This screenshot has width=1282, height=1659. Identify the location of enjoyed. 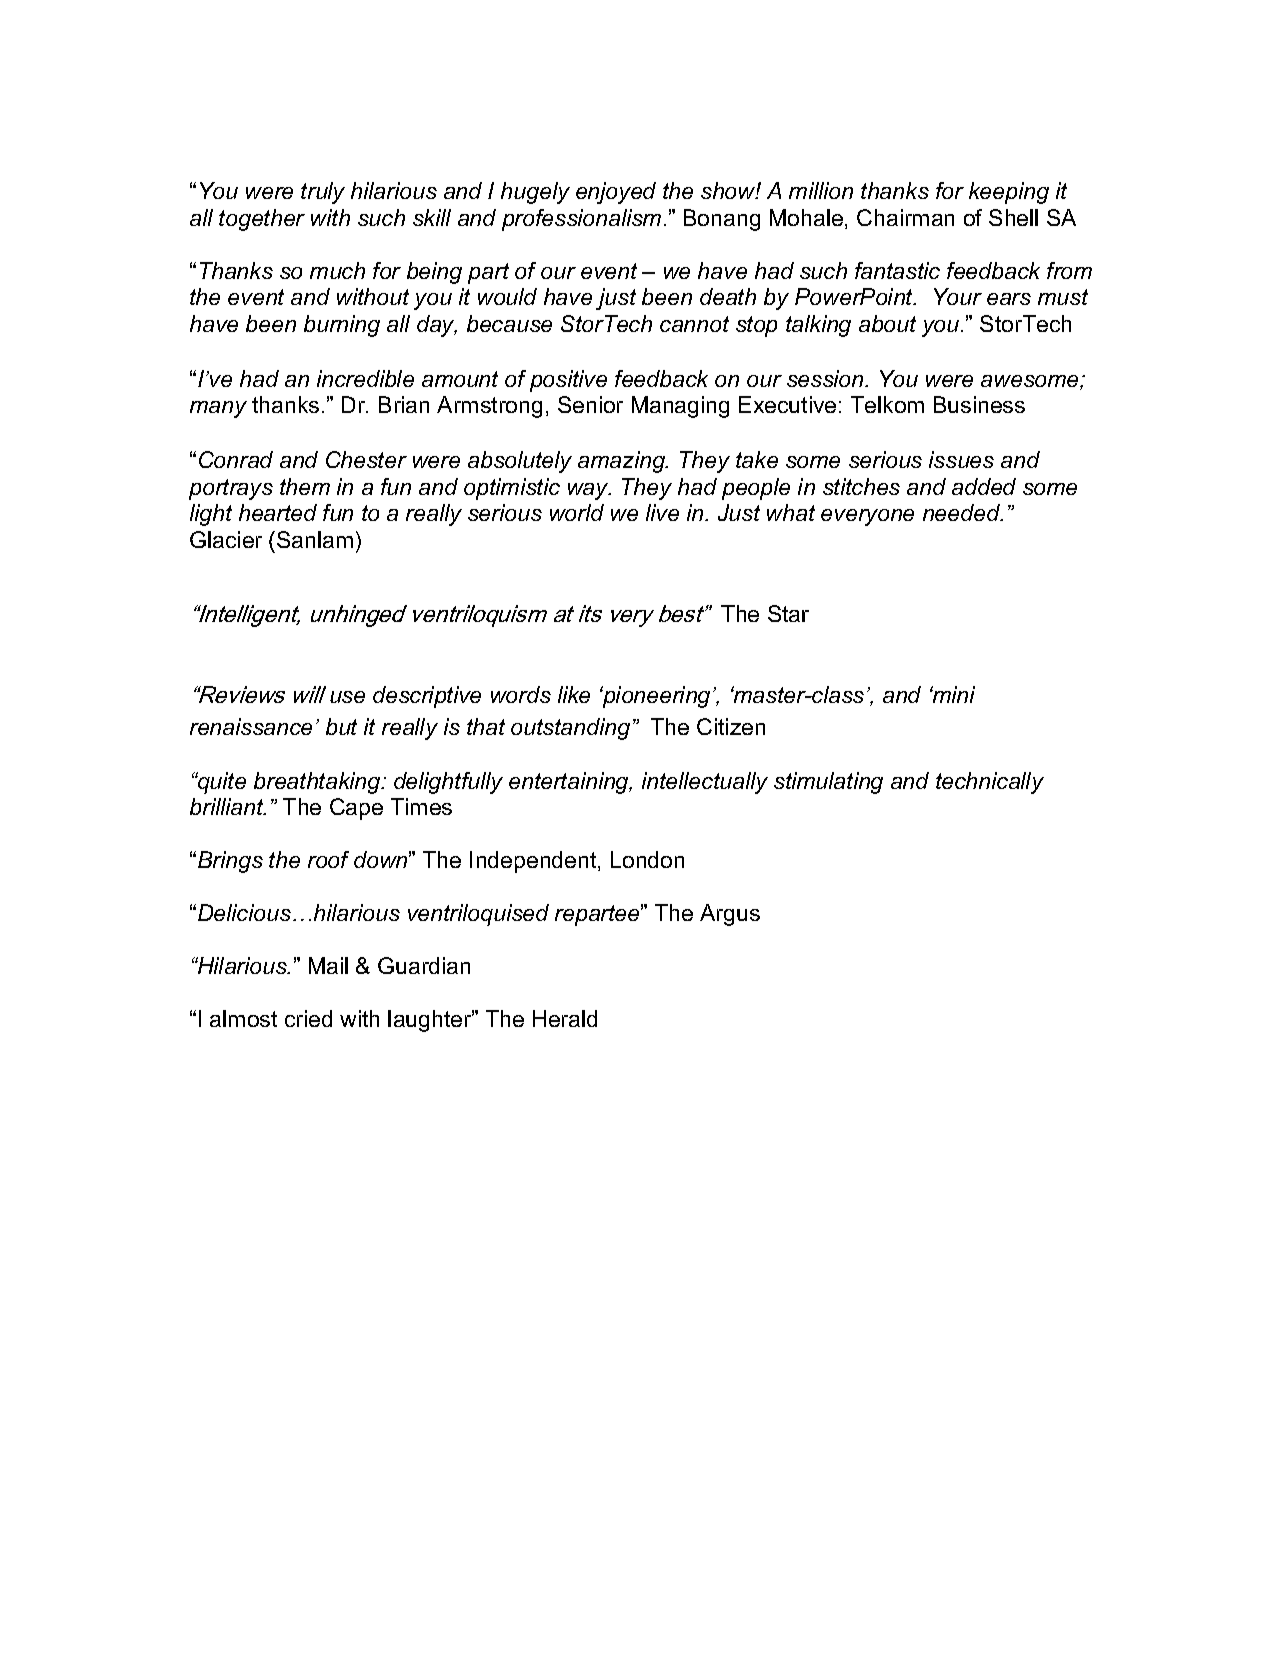
(616, 193).
